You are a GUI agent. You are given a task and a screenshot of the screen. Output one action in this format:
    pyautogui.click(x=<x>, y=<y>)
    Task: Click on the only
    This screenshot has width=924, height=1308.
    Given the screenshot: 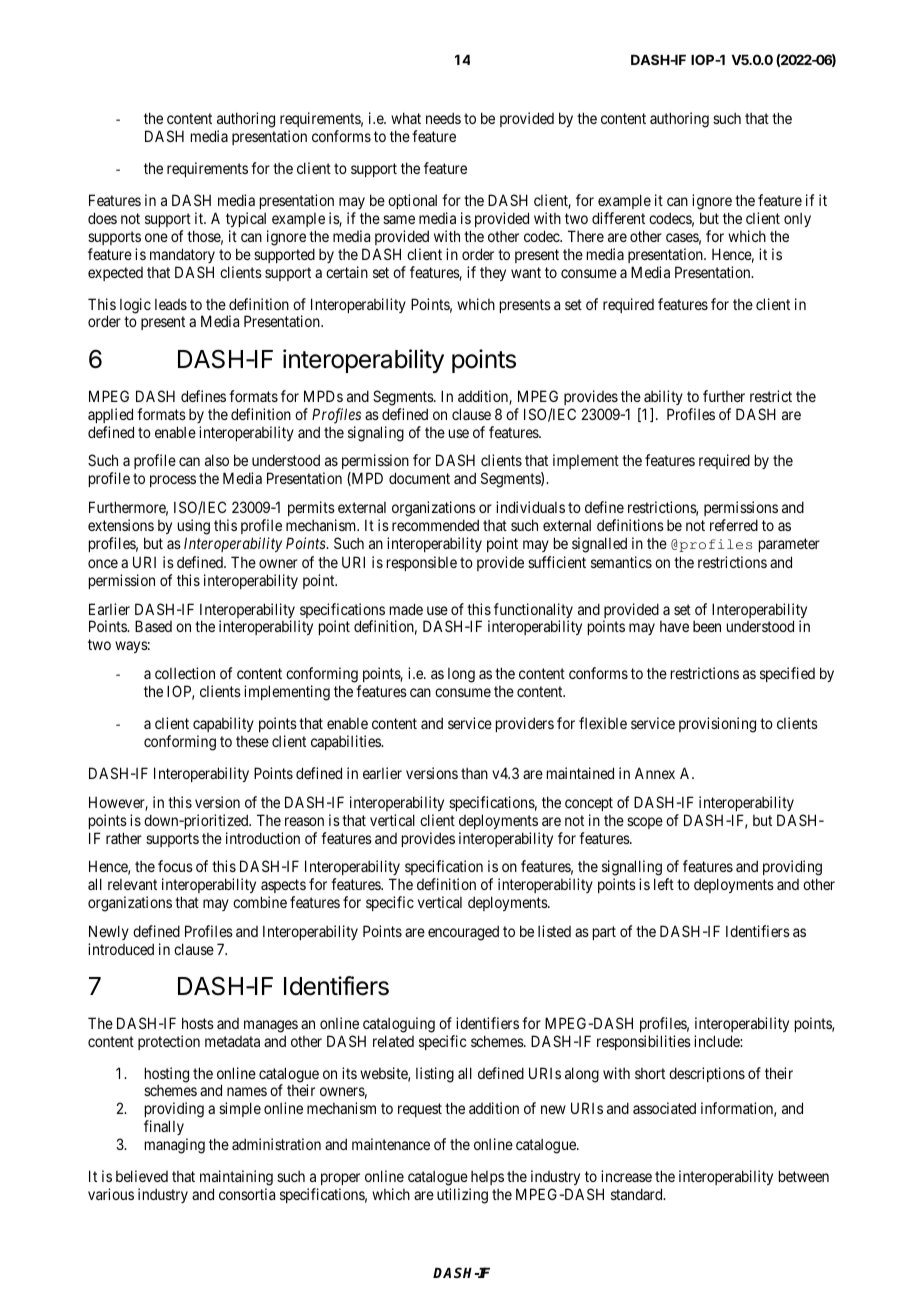 What is the action you would take?
    pyautogui.click(x=797, y=220)
